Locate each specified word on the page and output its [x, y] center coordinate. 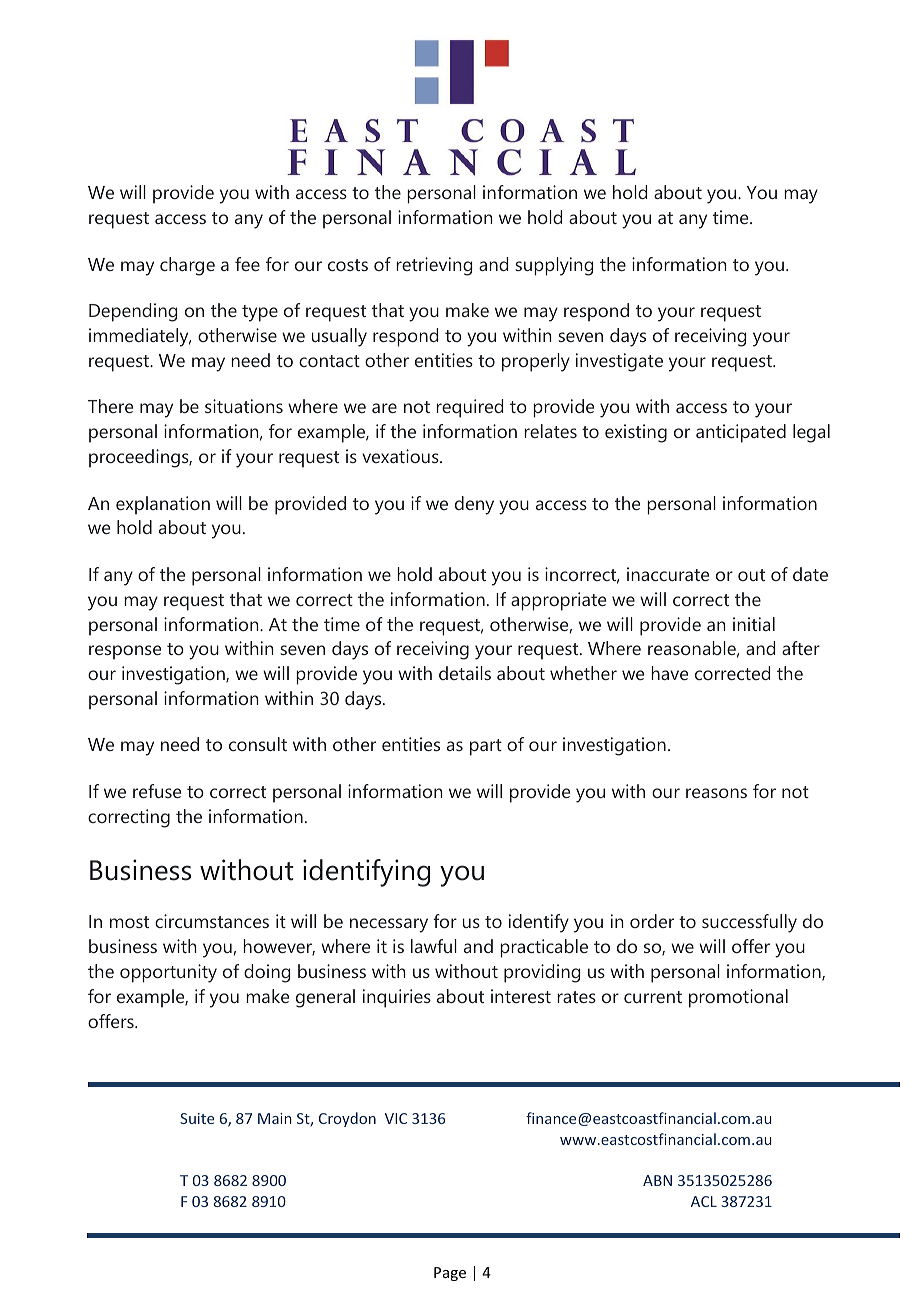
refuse [157, 791]
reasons [716, 793]
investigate [619, 362]
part [486, 747]
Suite [197, 1118]
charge [187, 266]
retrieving [434, 266]
